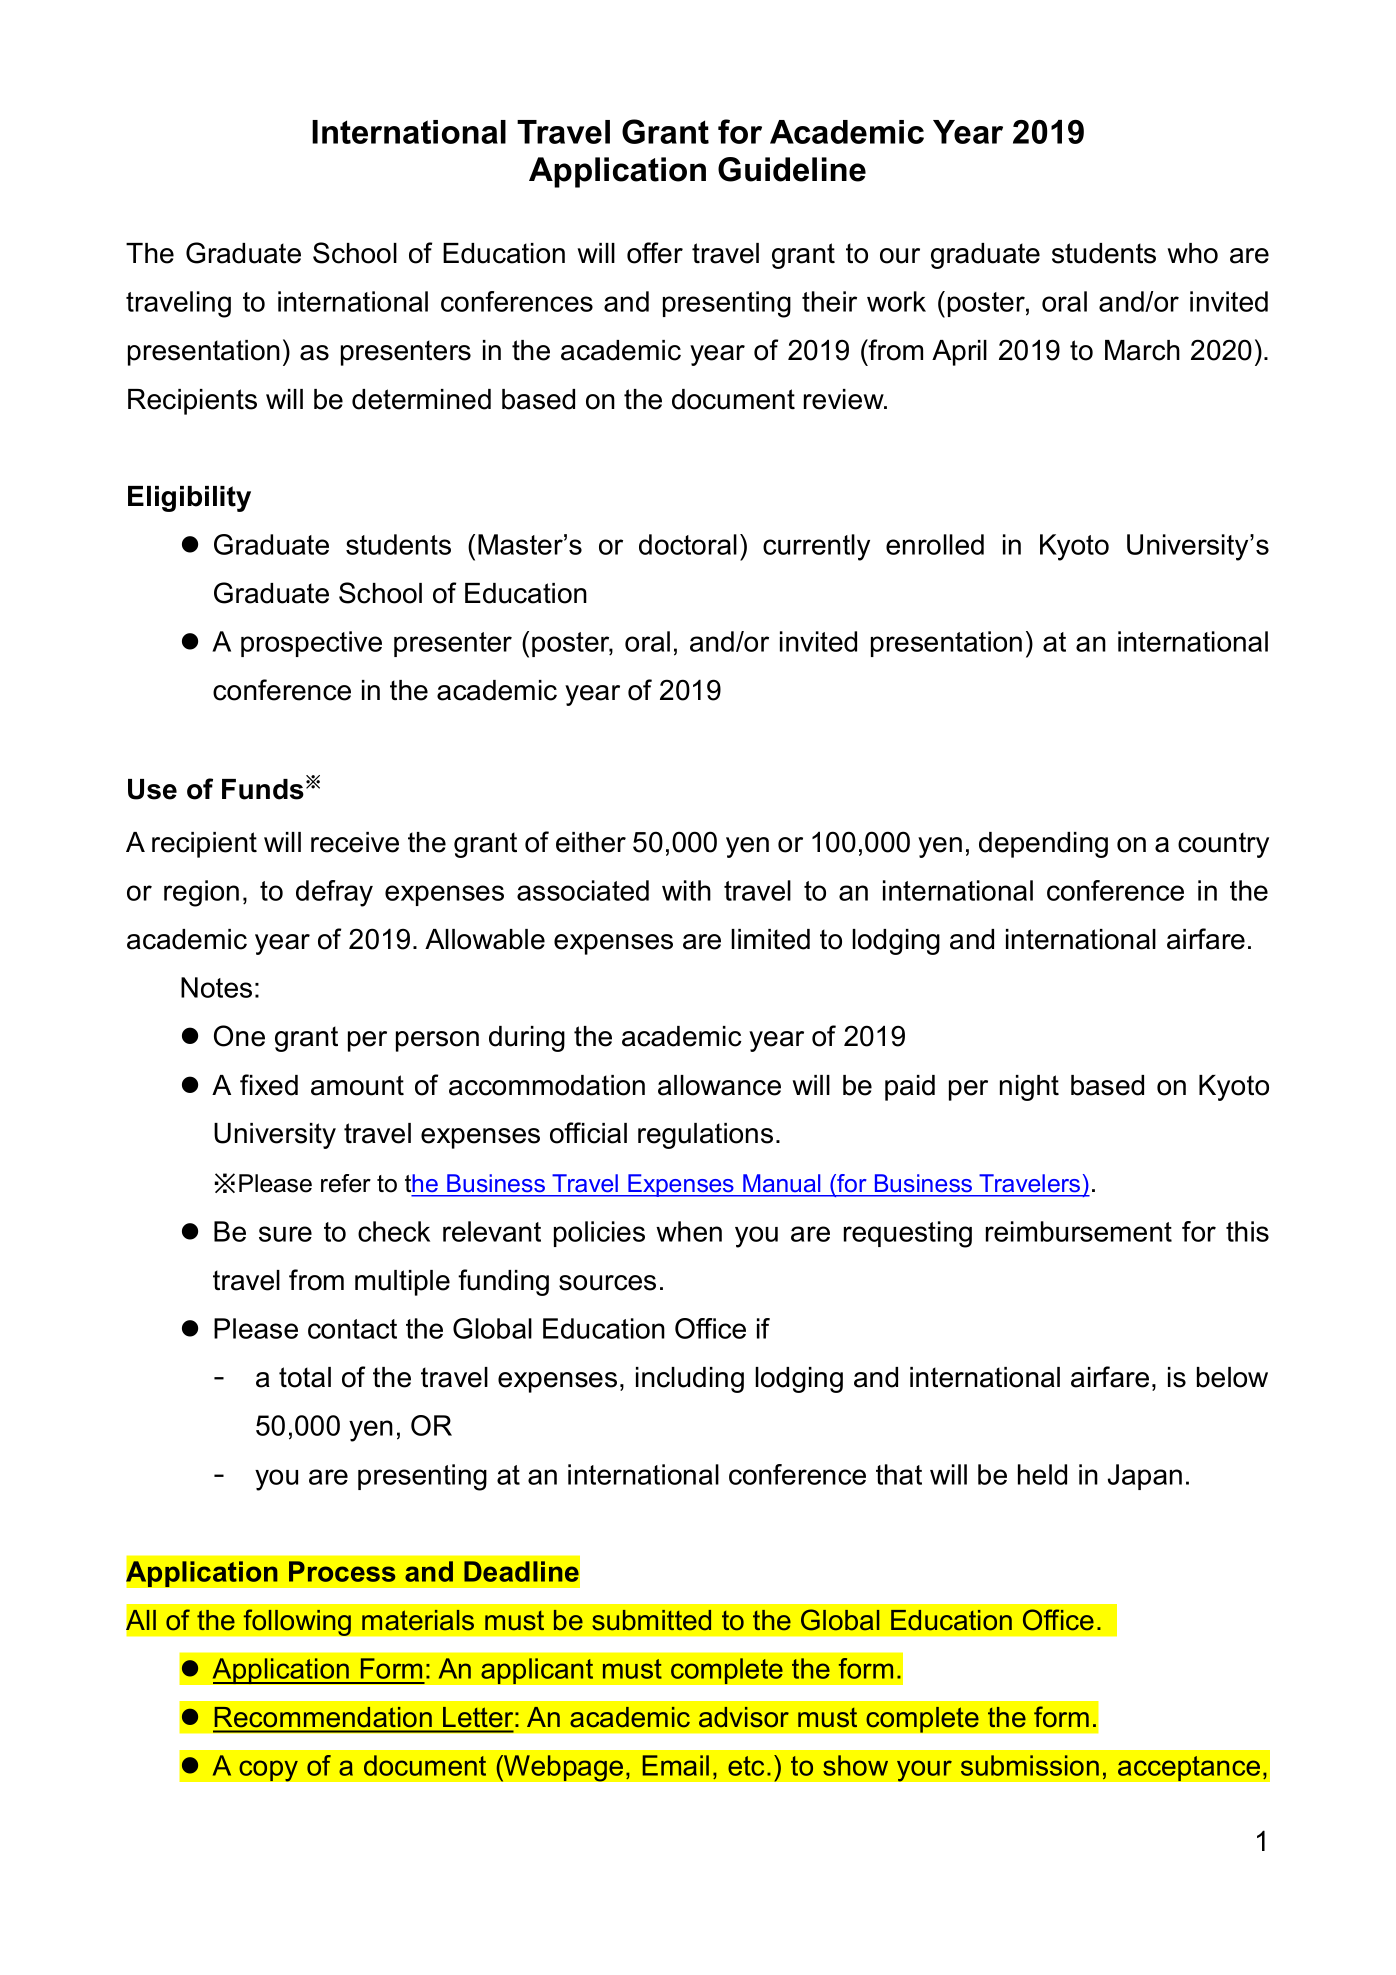 The width and height of the screenshot is (1396, 1975). I want to click on limited, so click(770, 939).
